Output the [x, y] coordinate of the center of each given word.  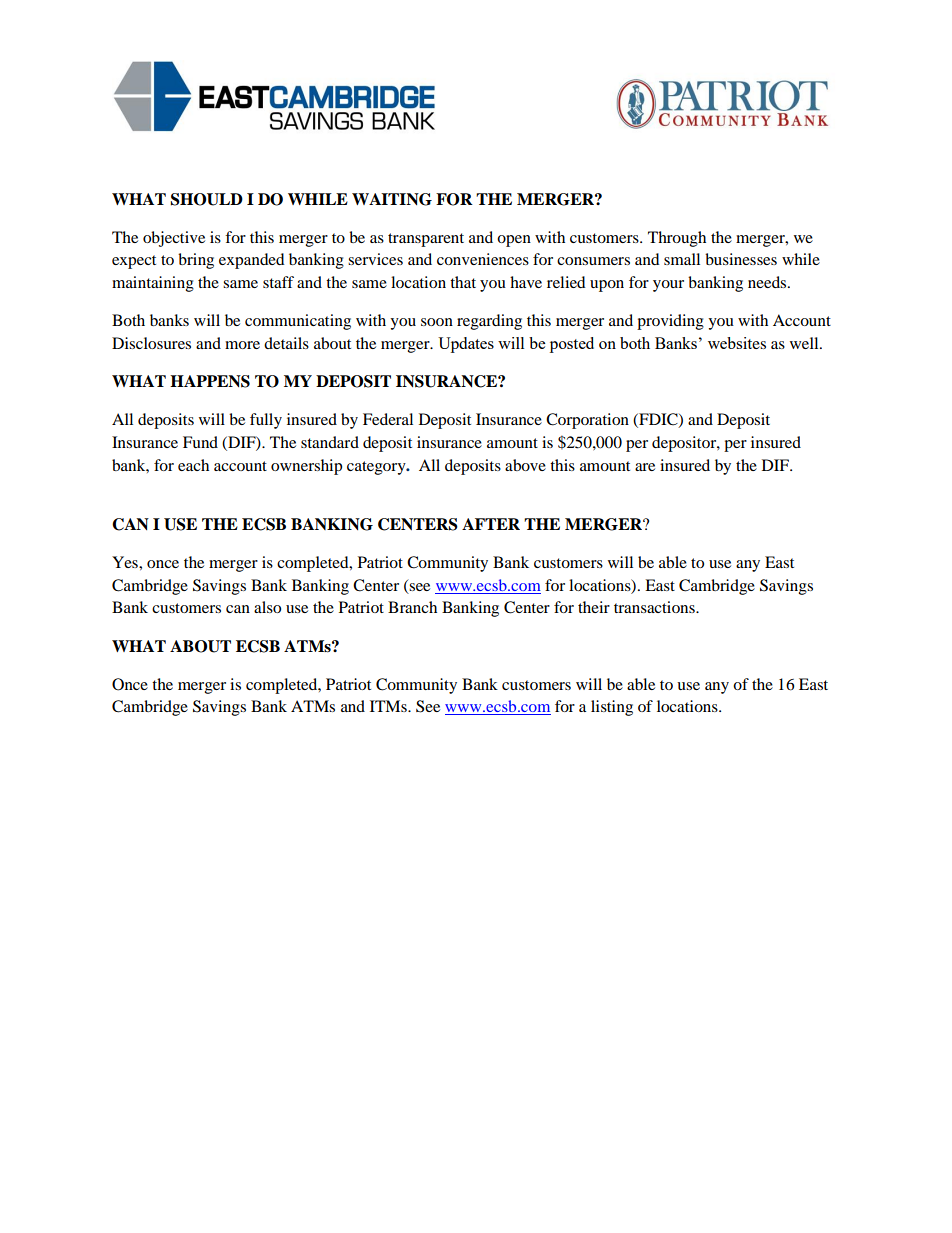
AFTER [491, 524]
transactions [655, 607]
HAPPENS [210, 381]
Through [677, 239]
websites [737, 343]
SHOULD [207, 199]
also [267, 607]
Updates [466, 345]
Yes [126, 562]
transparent [426, 240]
